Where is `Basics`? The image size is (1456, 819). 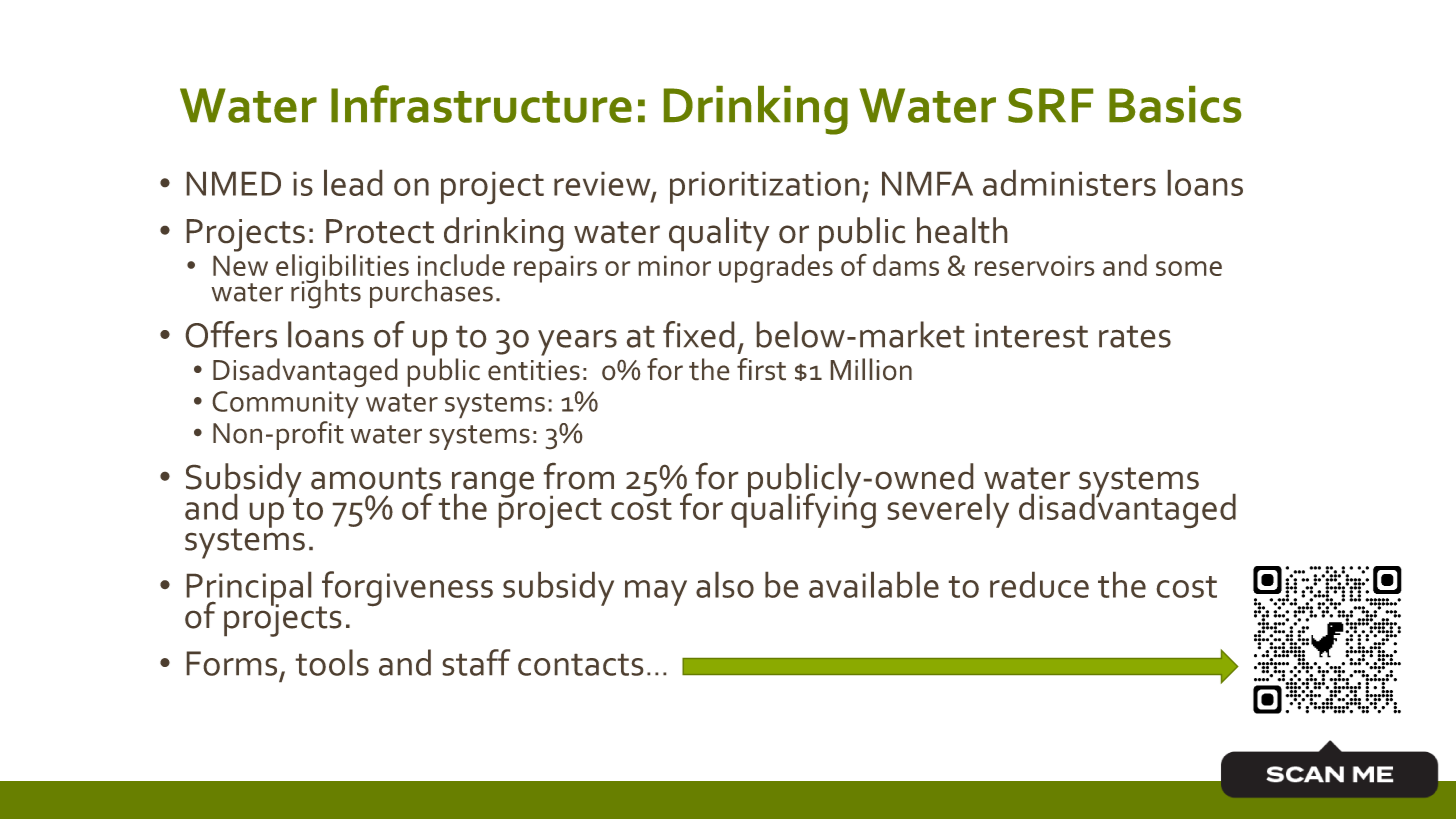 Basics is located at coordinates (1175, 104).
